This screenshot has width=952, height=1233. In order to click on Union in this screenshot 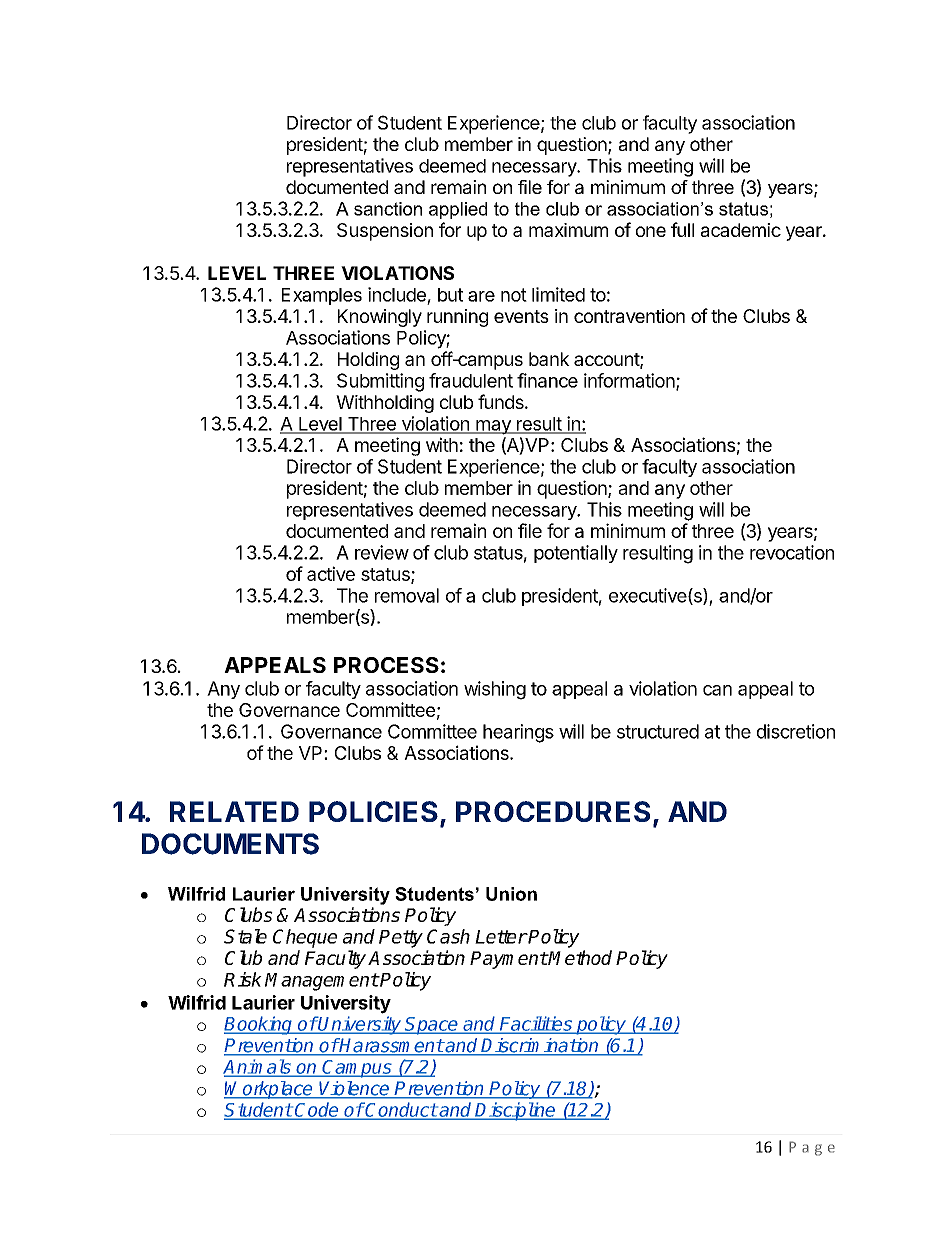, I will do `click(511, 894)`.
